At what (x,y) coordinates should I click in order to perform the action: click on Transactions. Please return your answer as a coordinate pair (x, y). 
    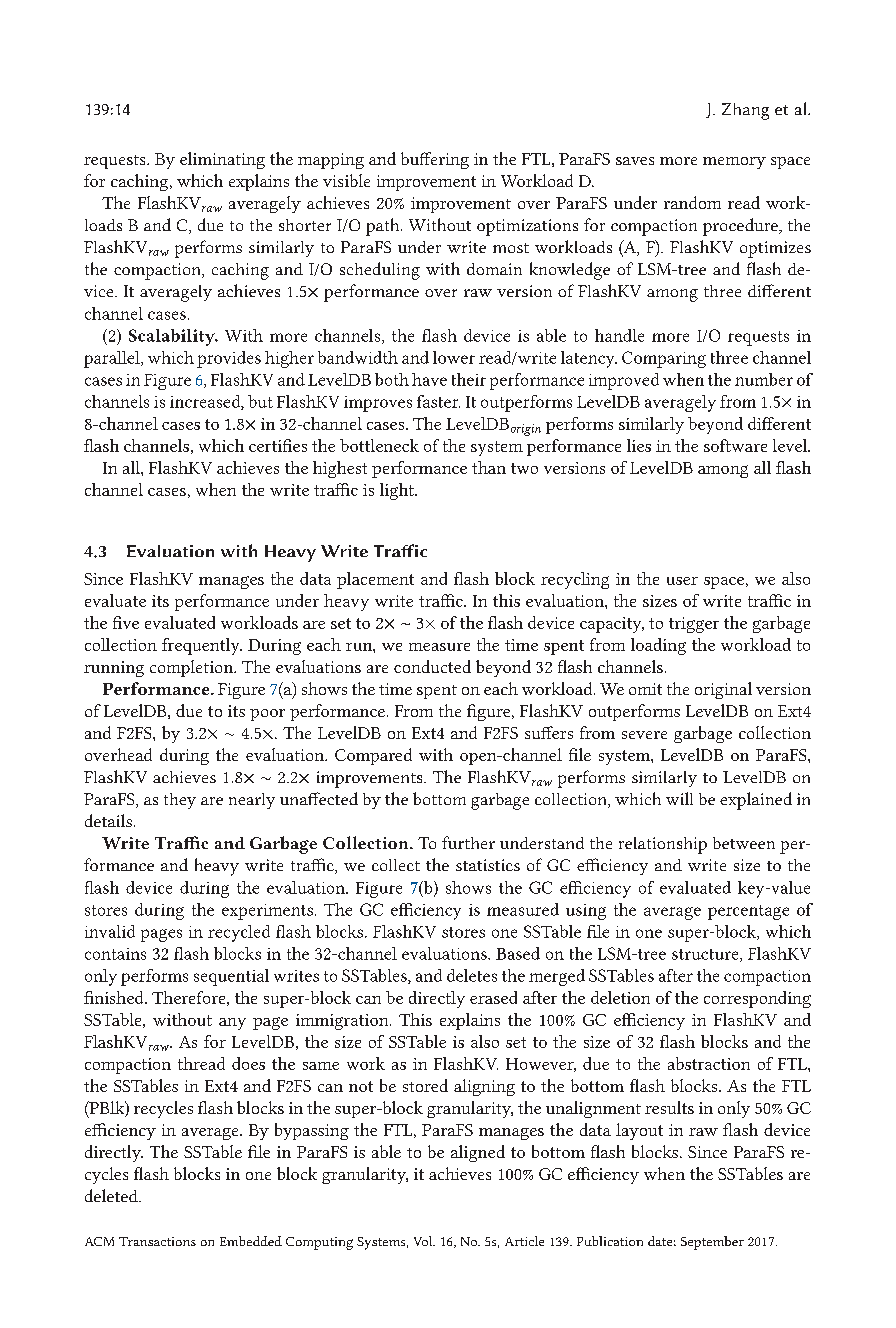
    Looking at the image, I should click on (157, 1241).
